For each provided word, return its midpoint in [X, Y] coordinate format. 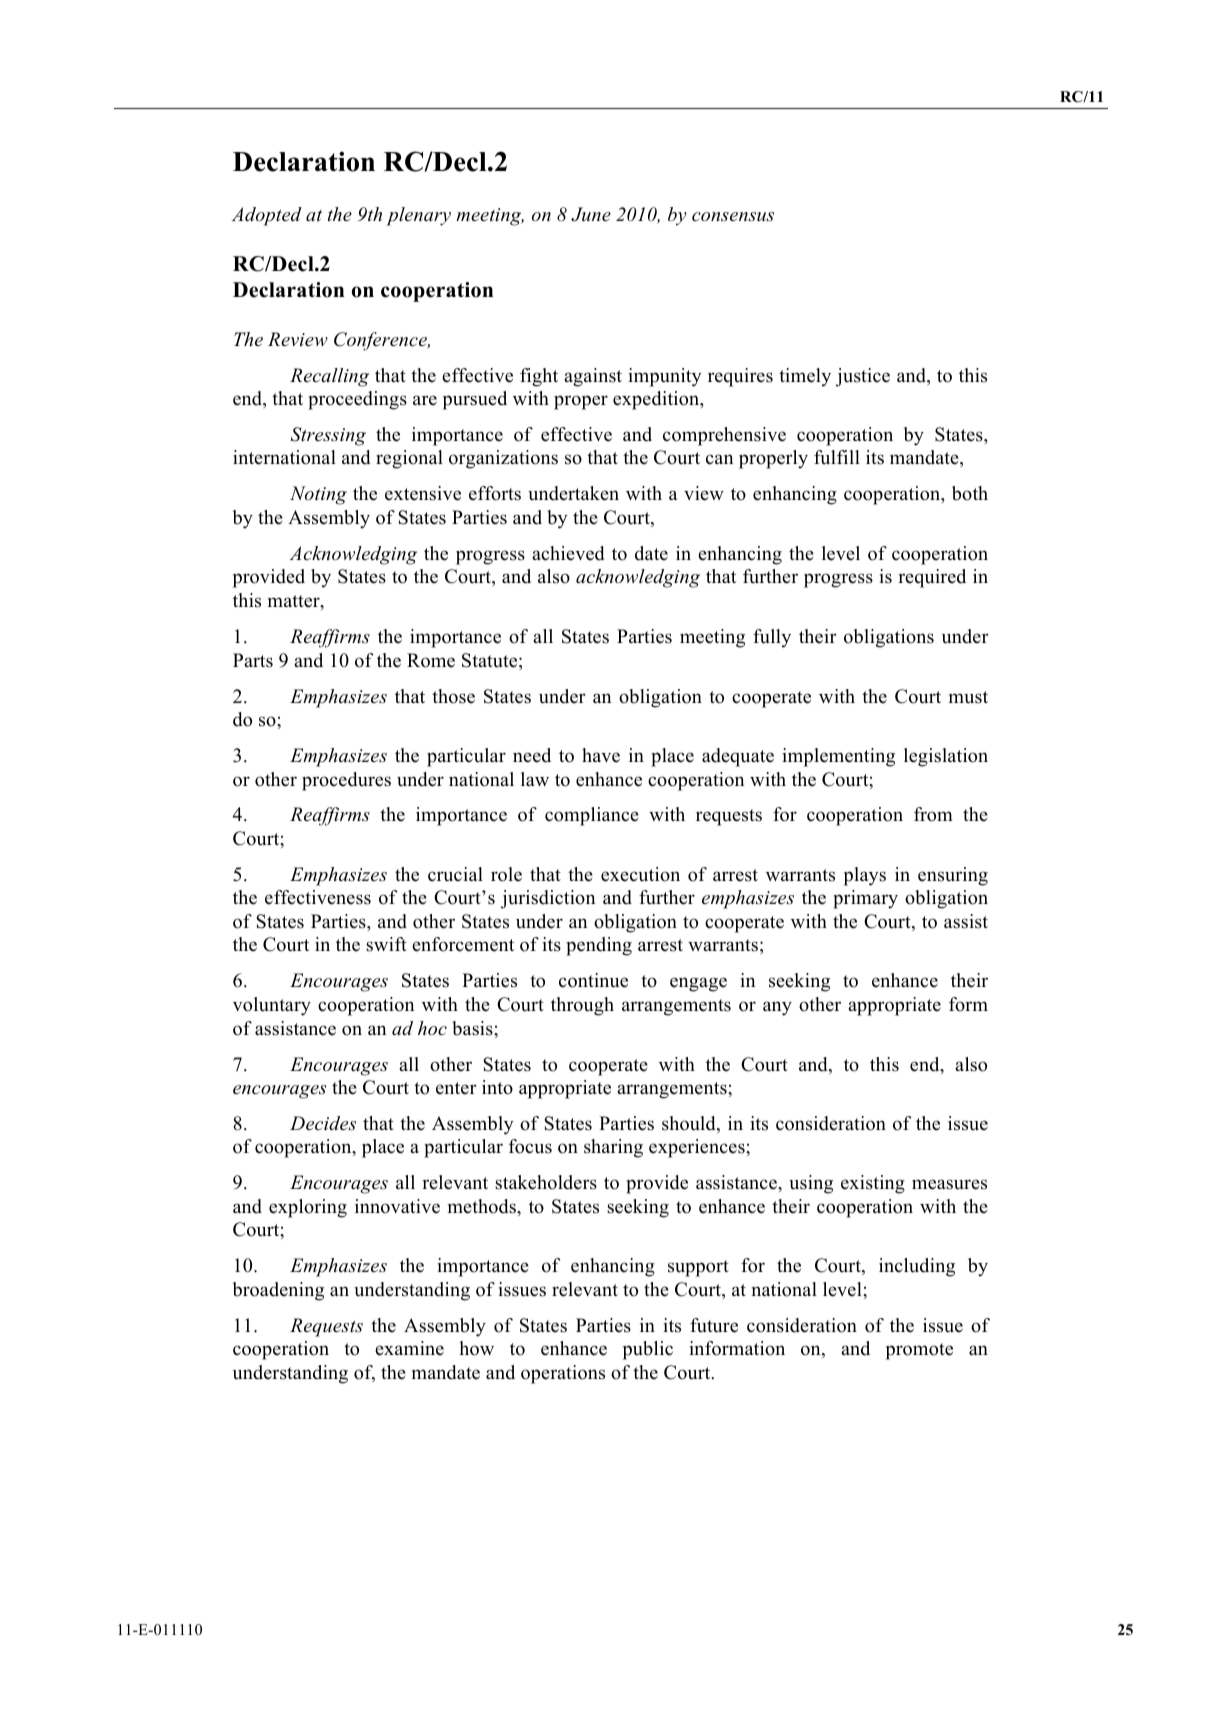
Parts [253, 660]
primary [865, 899]
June [591, 214]
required [932, 578]
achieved [568, 553]
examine [409, 1348]
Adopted [267, 216]
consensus [733, 217]
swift [386, 944]
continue [593, 980]
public [648, 1350]
